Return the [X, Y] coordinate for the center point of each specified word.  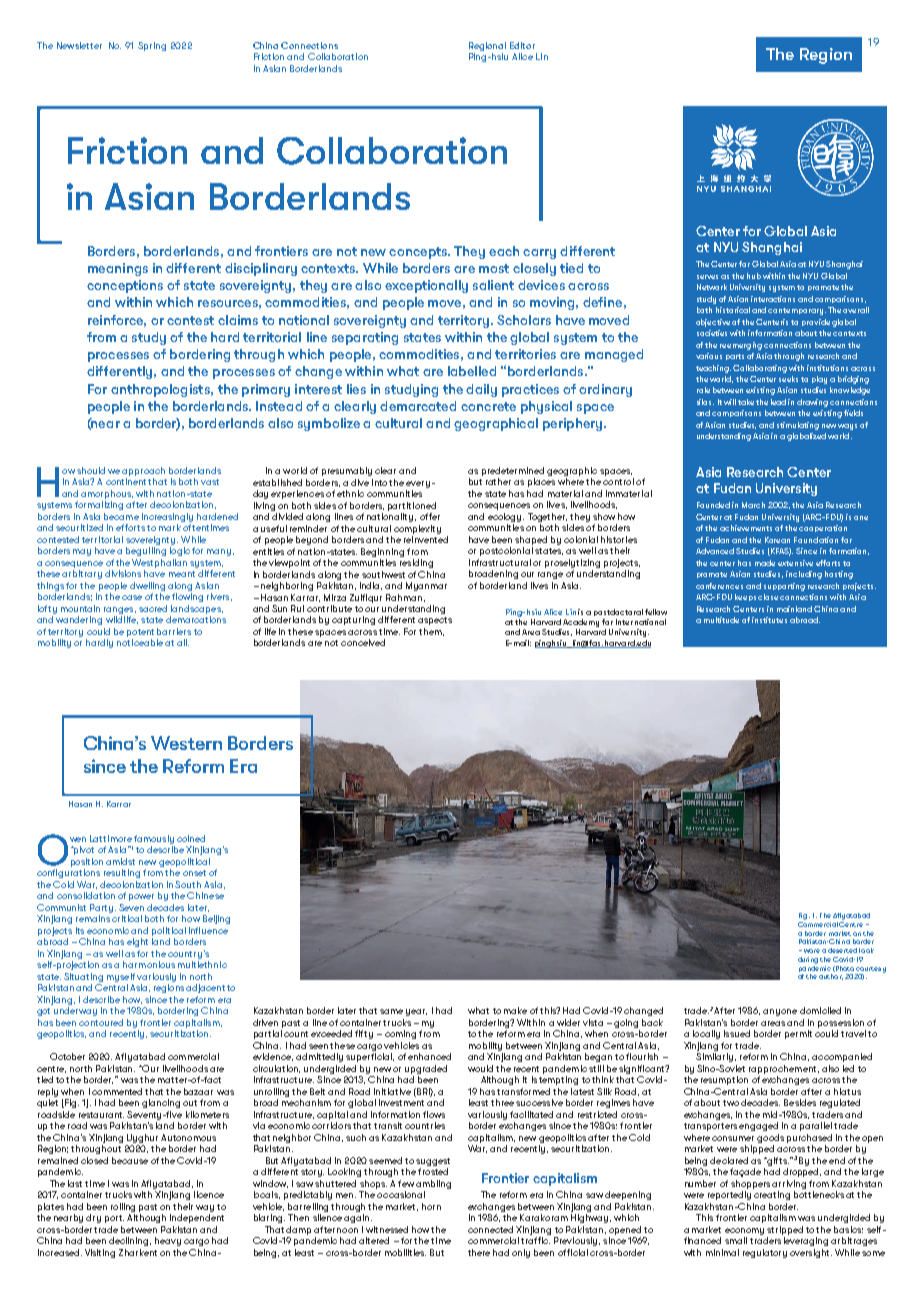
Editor [522, 45]
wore [812, 951]
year [416, 1012]
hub [754, 276]
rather [498, 481]
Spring [152, 46]
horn [431, 1206]
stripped [785, 1230]
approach [143, 473]
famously [154, 839]
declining [130, 1241]
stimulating [798, 426]
